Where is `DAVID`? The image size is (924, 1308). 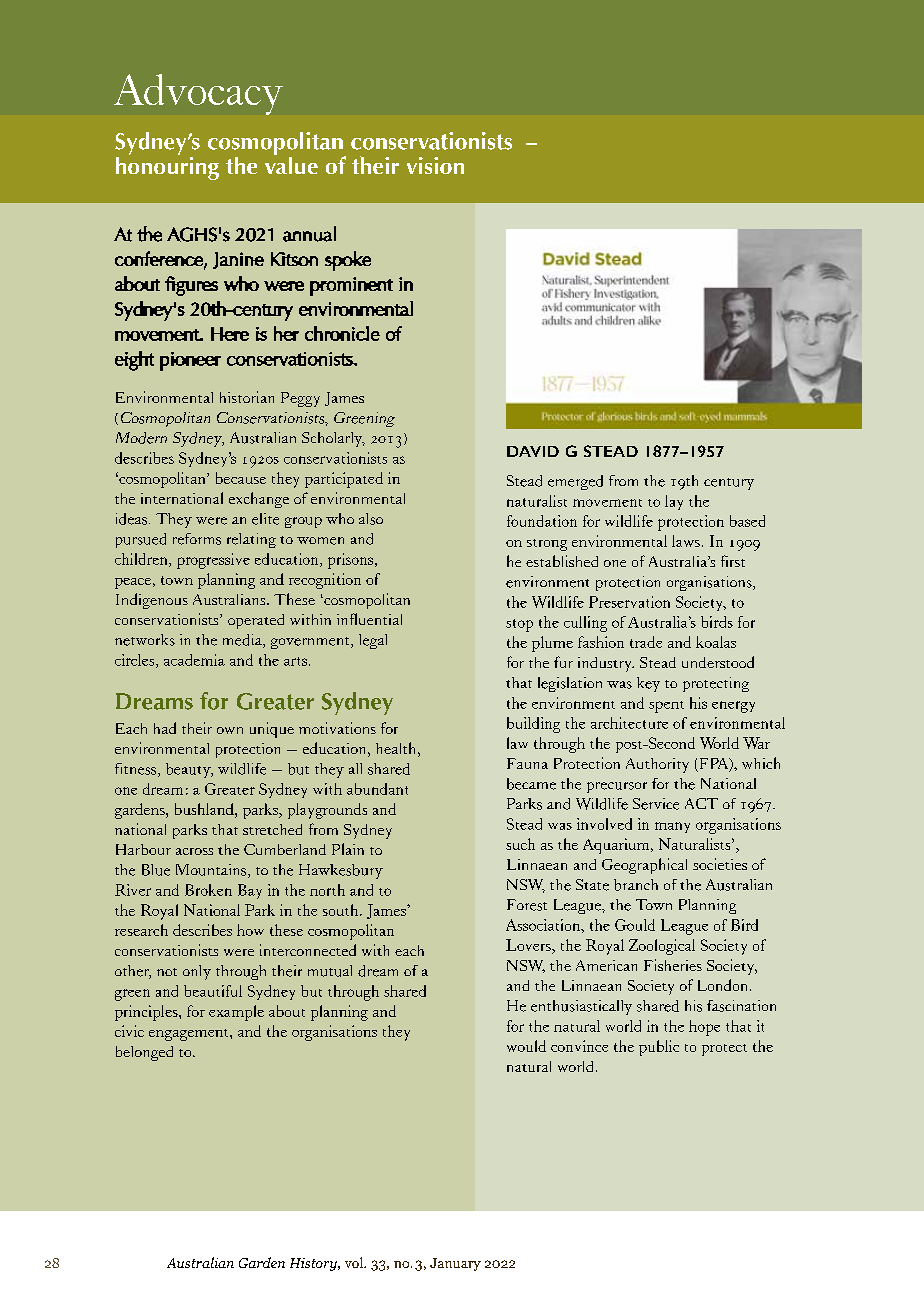
DAVID is located at coordinates (533, 451).
